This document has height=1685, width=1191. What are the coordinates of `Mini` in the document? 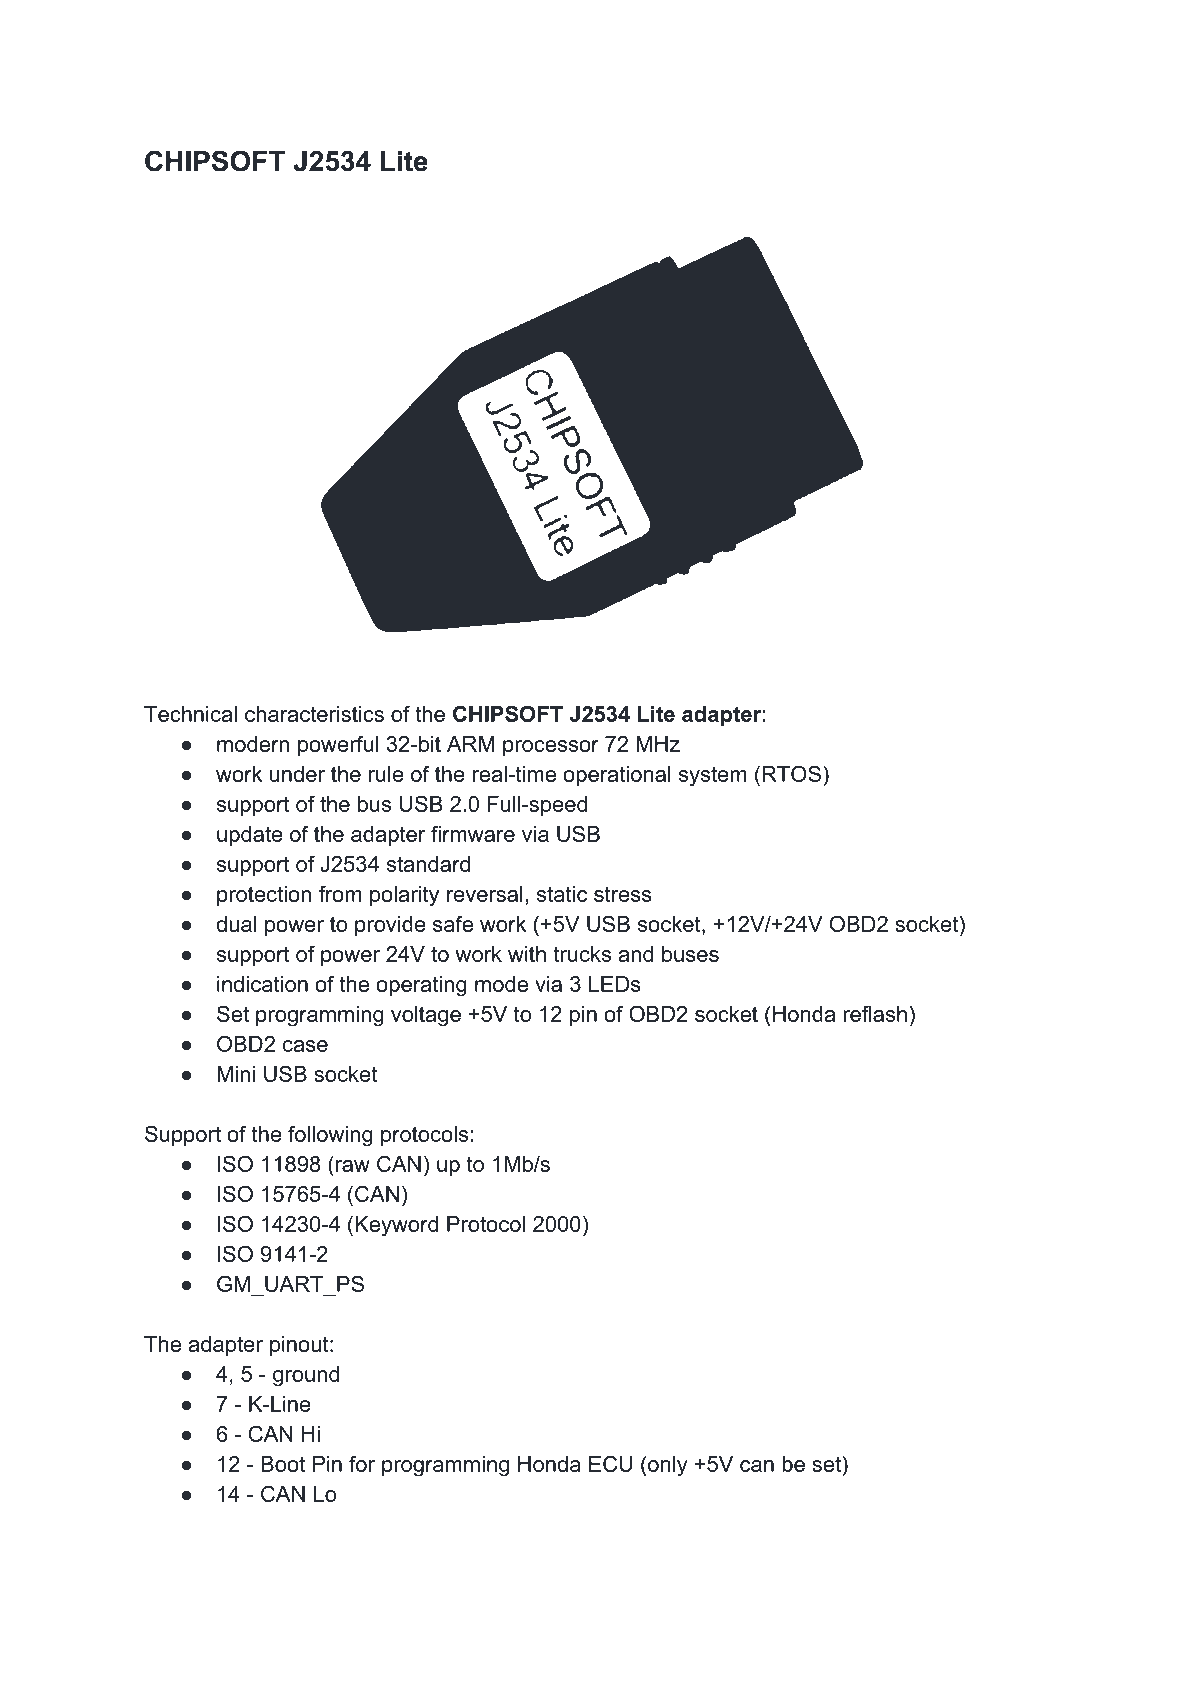 It's located at (236, 1074).
